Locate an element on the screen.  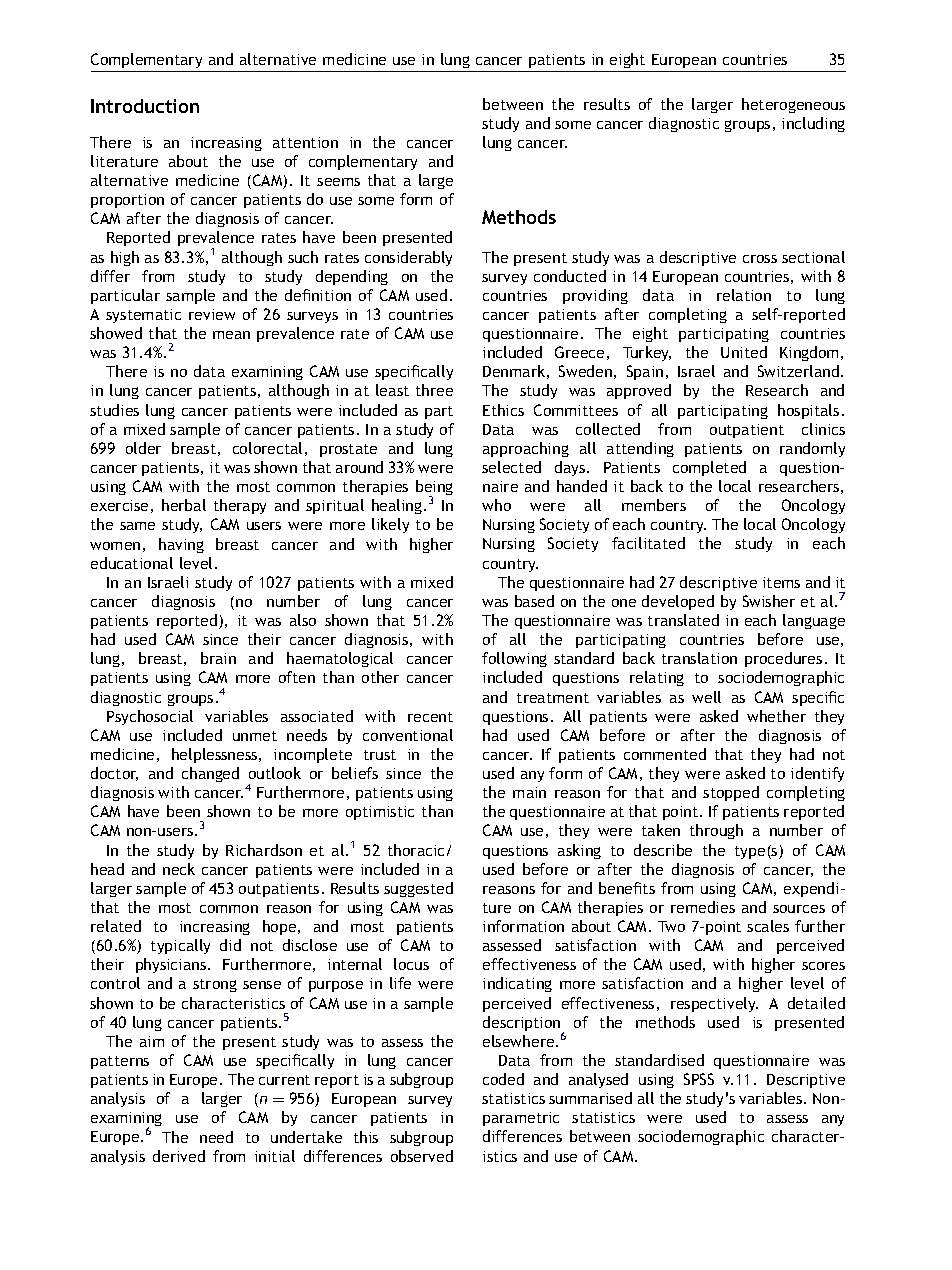
main is located at coordinates (529, 792).
